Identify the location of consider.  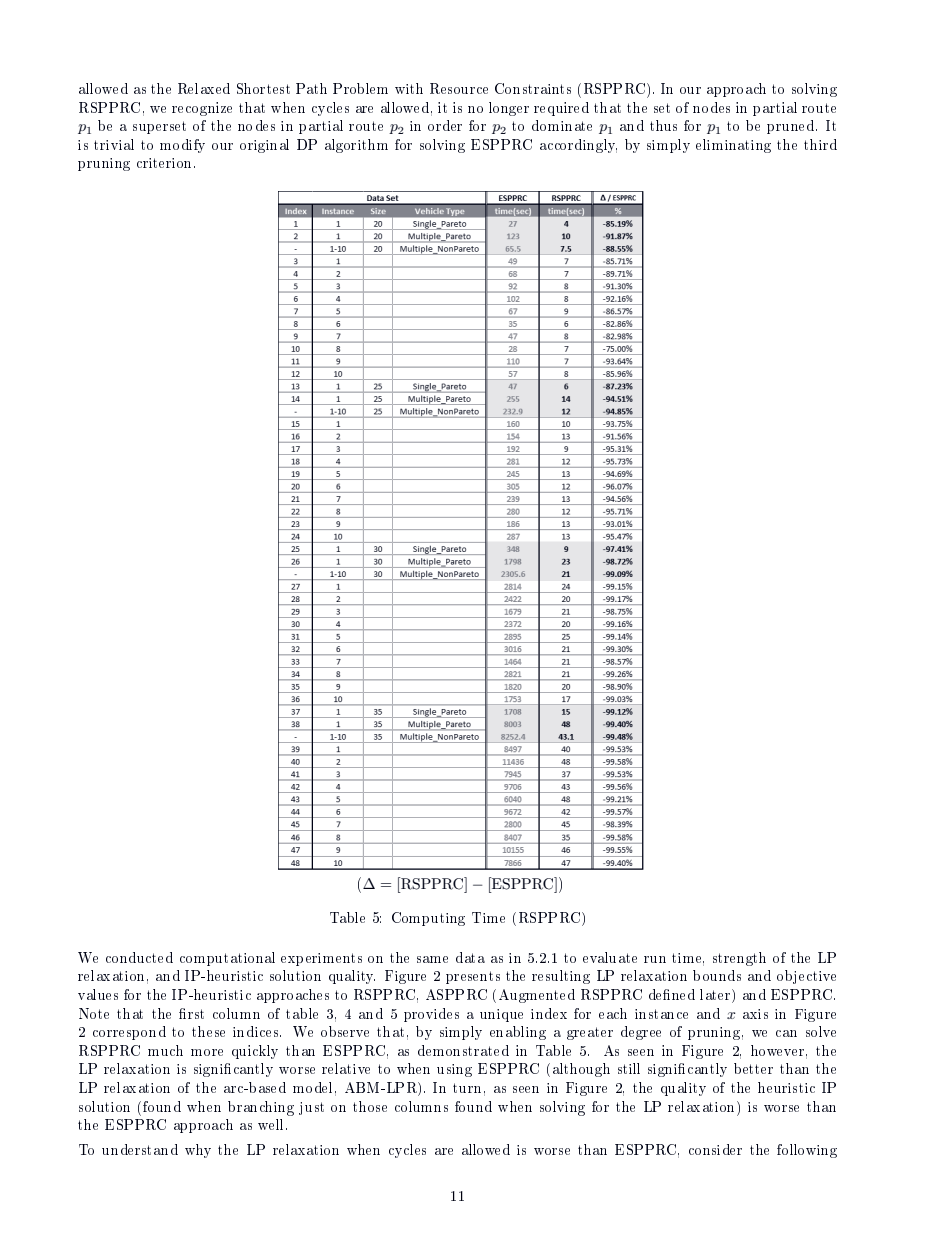
(715, 1149).
